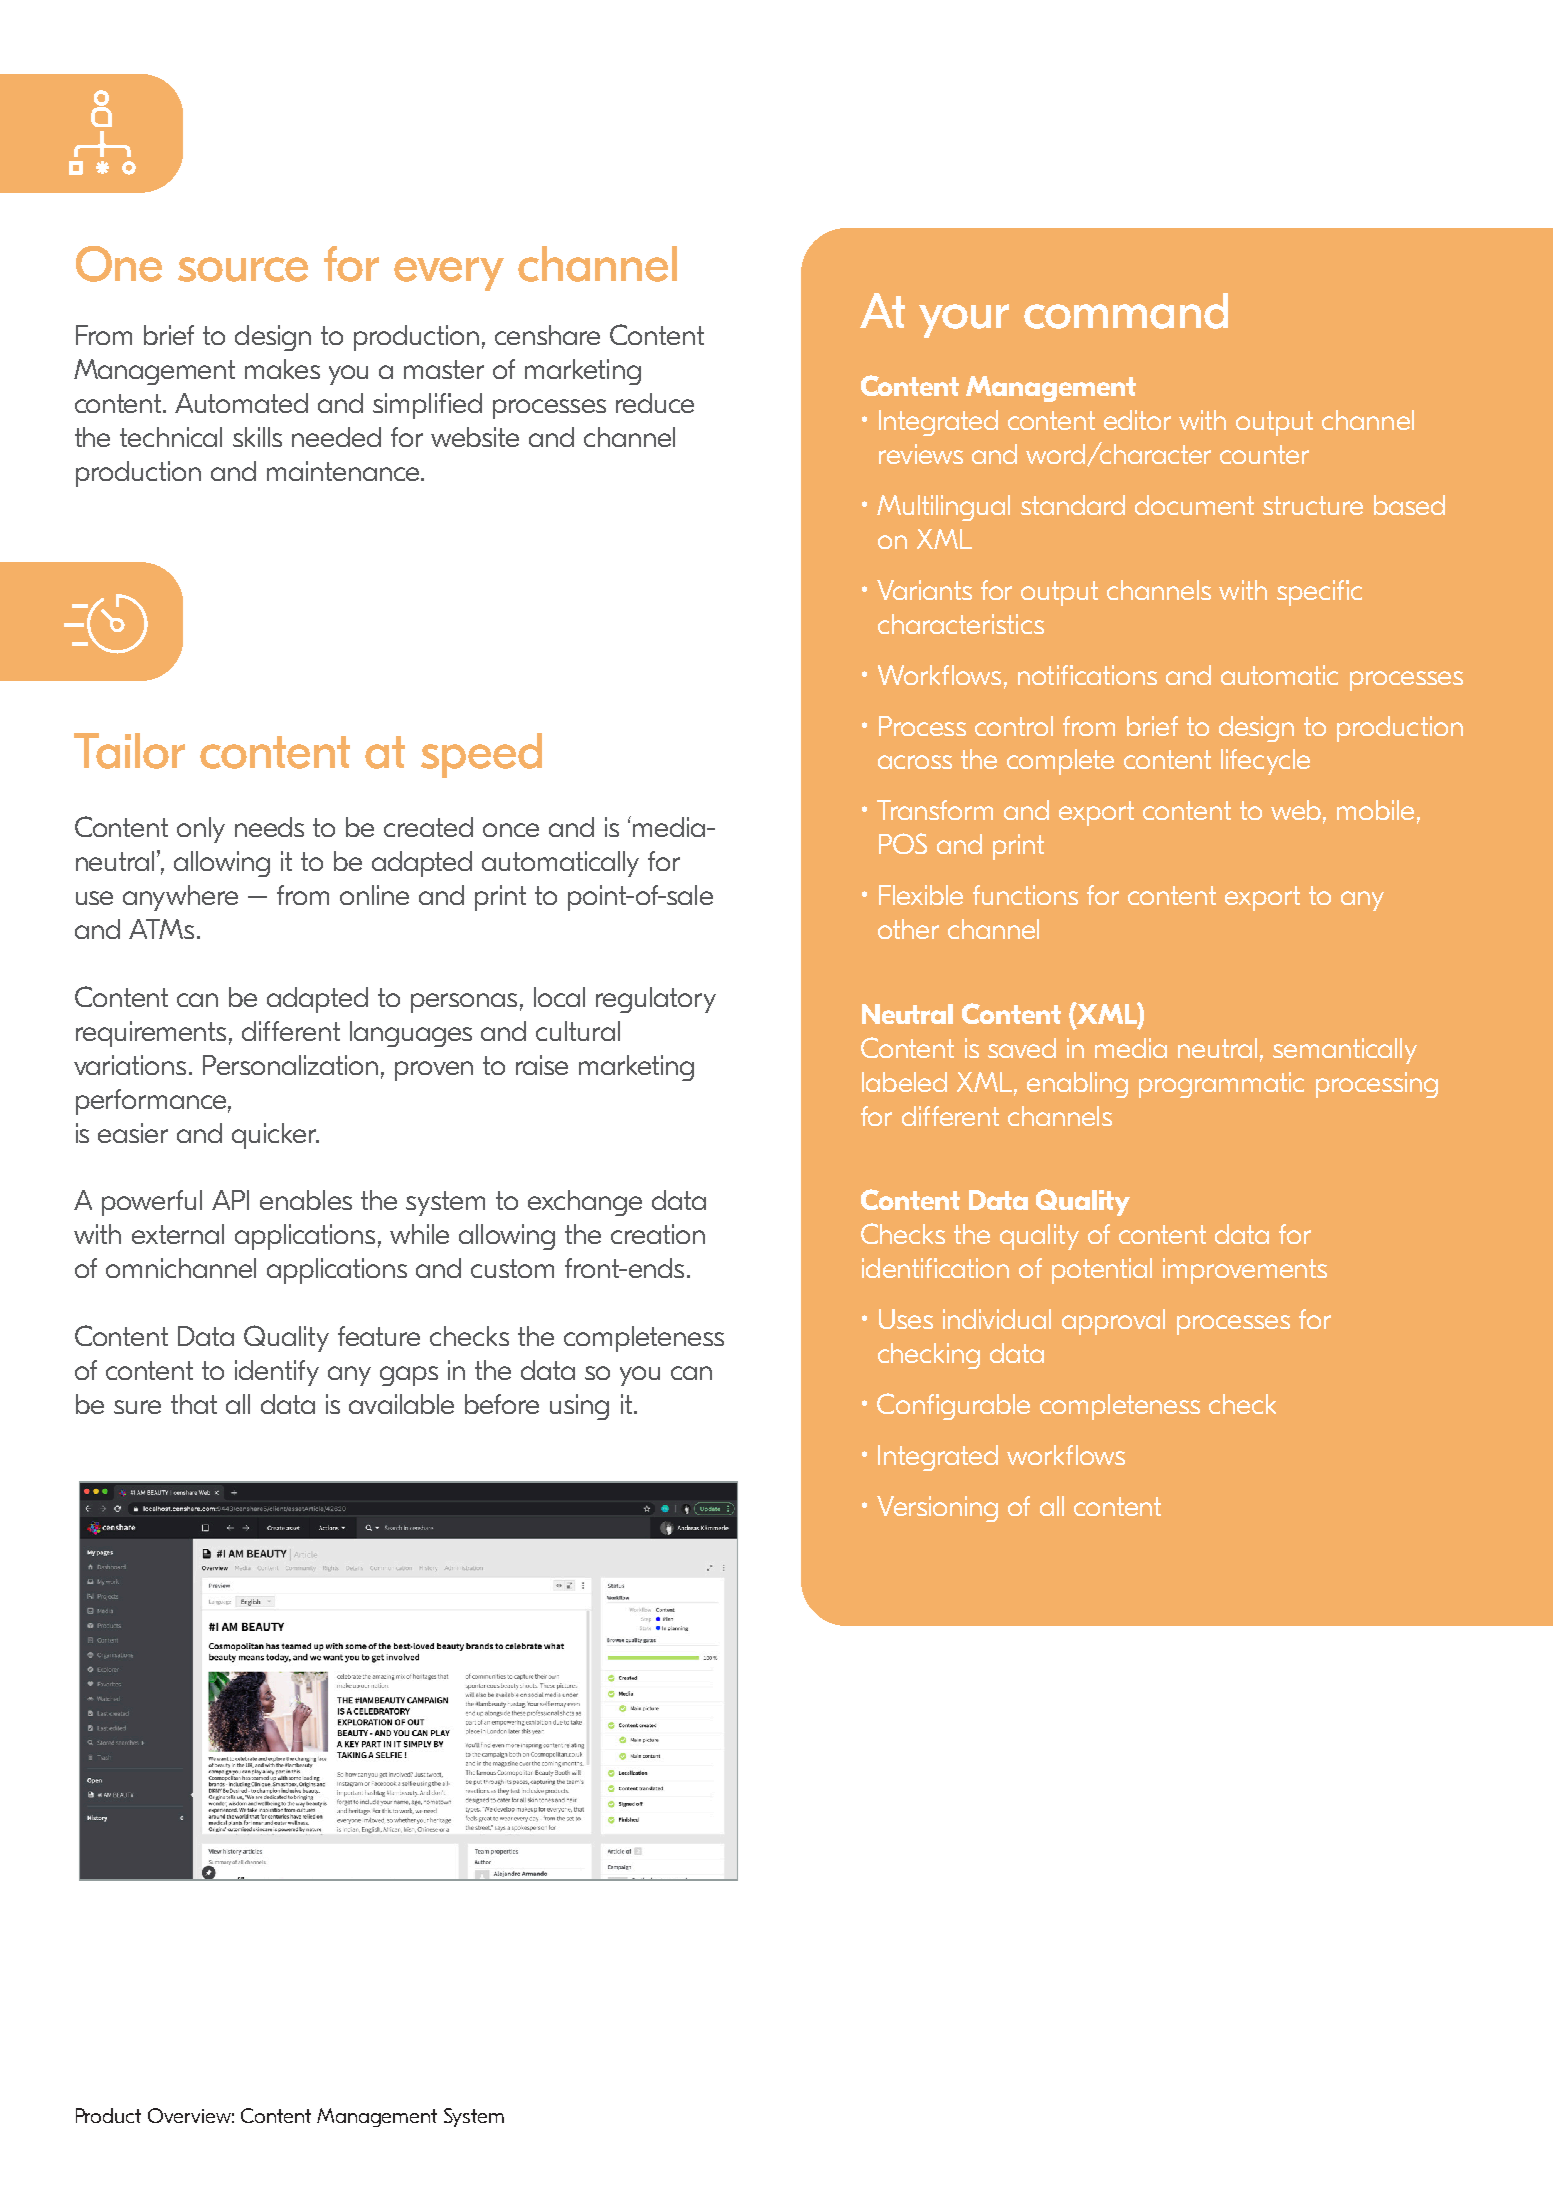  What do you see at coordinates (921, 895) in the screenshot?
I see `Flexible` at bounding box center [921, 895].
